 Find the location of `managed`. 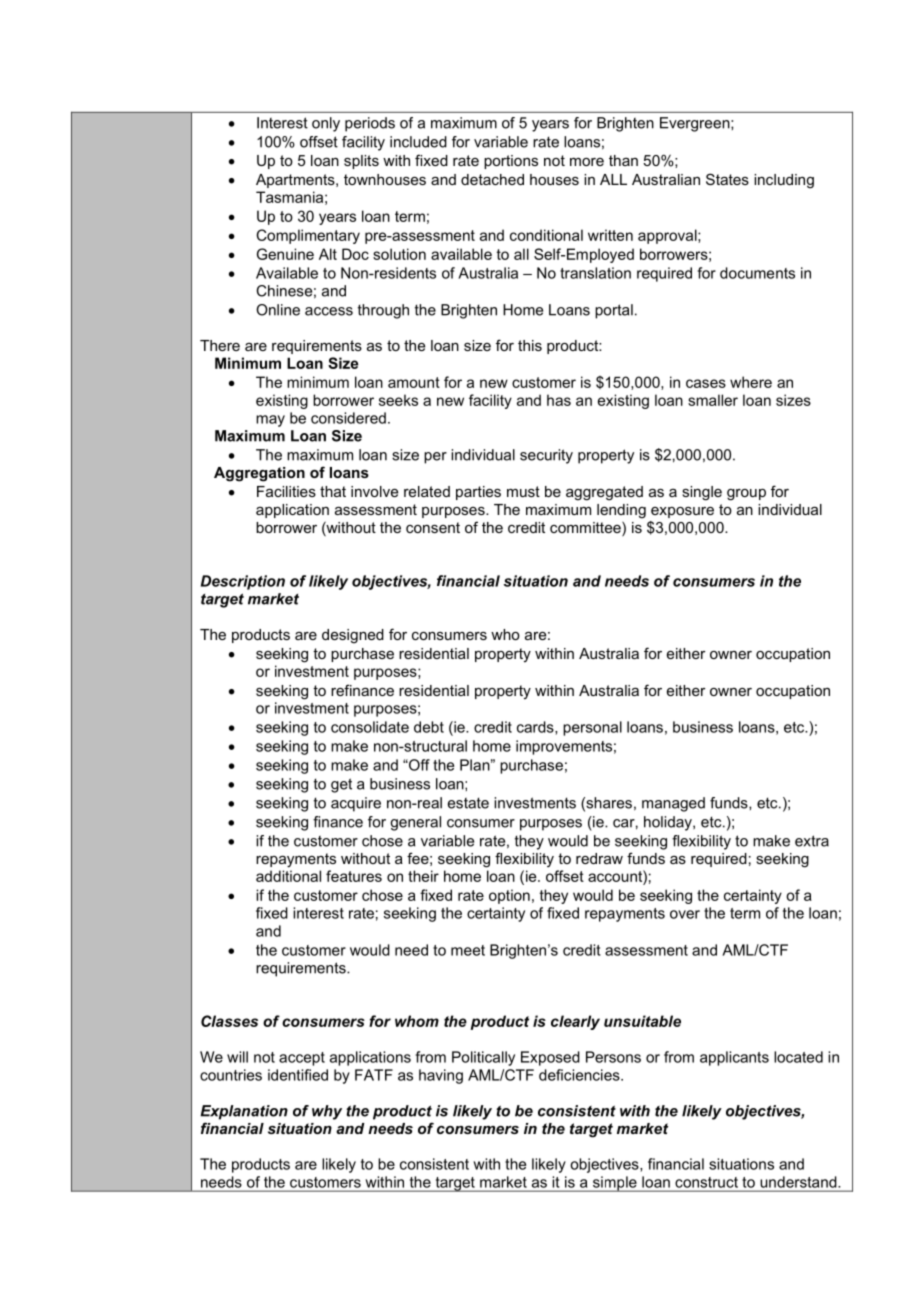

managed is located at coordinates (673, 804).
